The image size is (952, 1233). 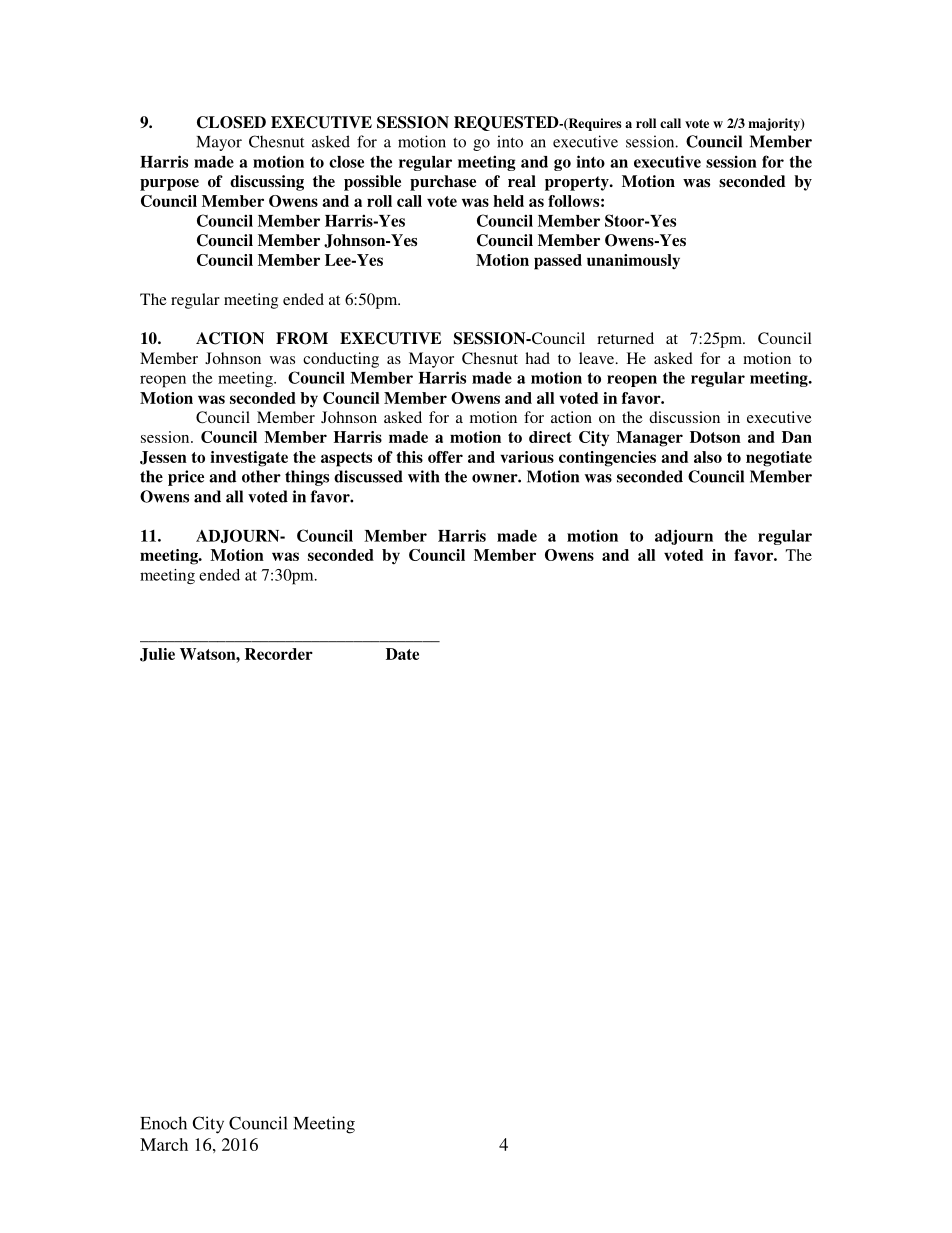 I want to click on Recorder, so click(x=279, y=654).
